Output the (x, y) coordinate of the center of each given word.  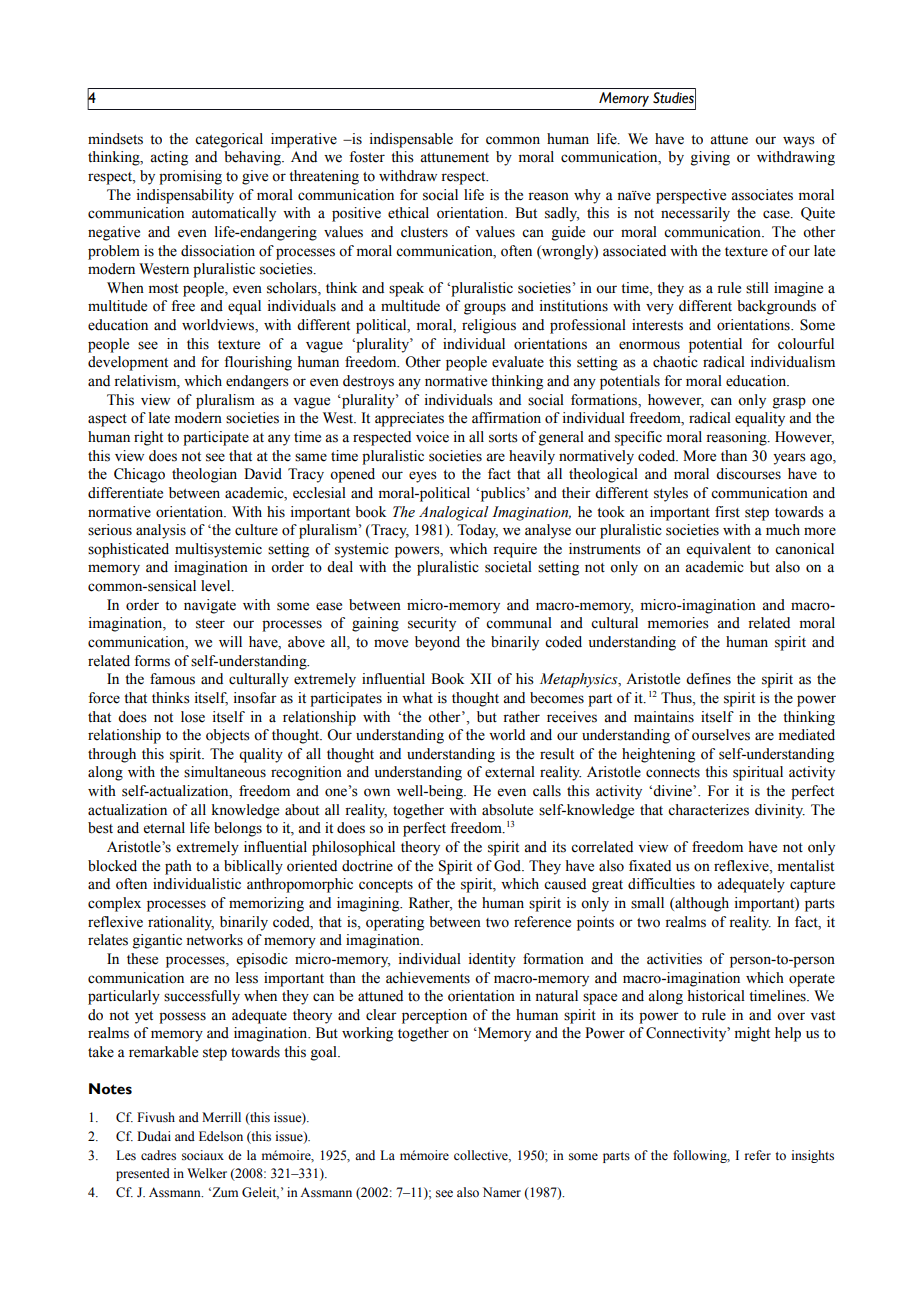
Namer (502, 1192)
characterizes (708, 810)
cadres (158, 1155)
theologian (204, 475)
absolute (507, 810)
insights (813, 1156)
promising (190, 177)
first (727, 512)
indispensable (411, 140)
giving (710, 158)
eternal (164, 828)
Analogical (454, 513)
